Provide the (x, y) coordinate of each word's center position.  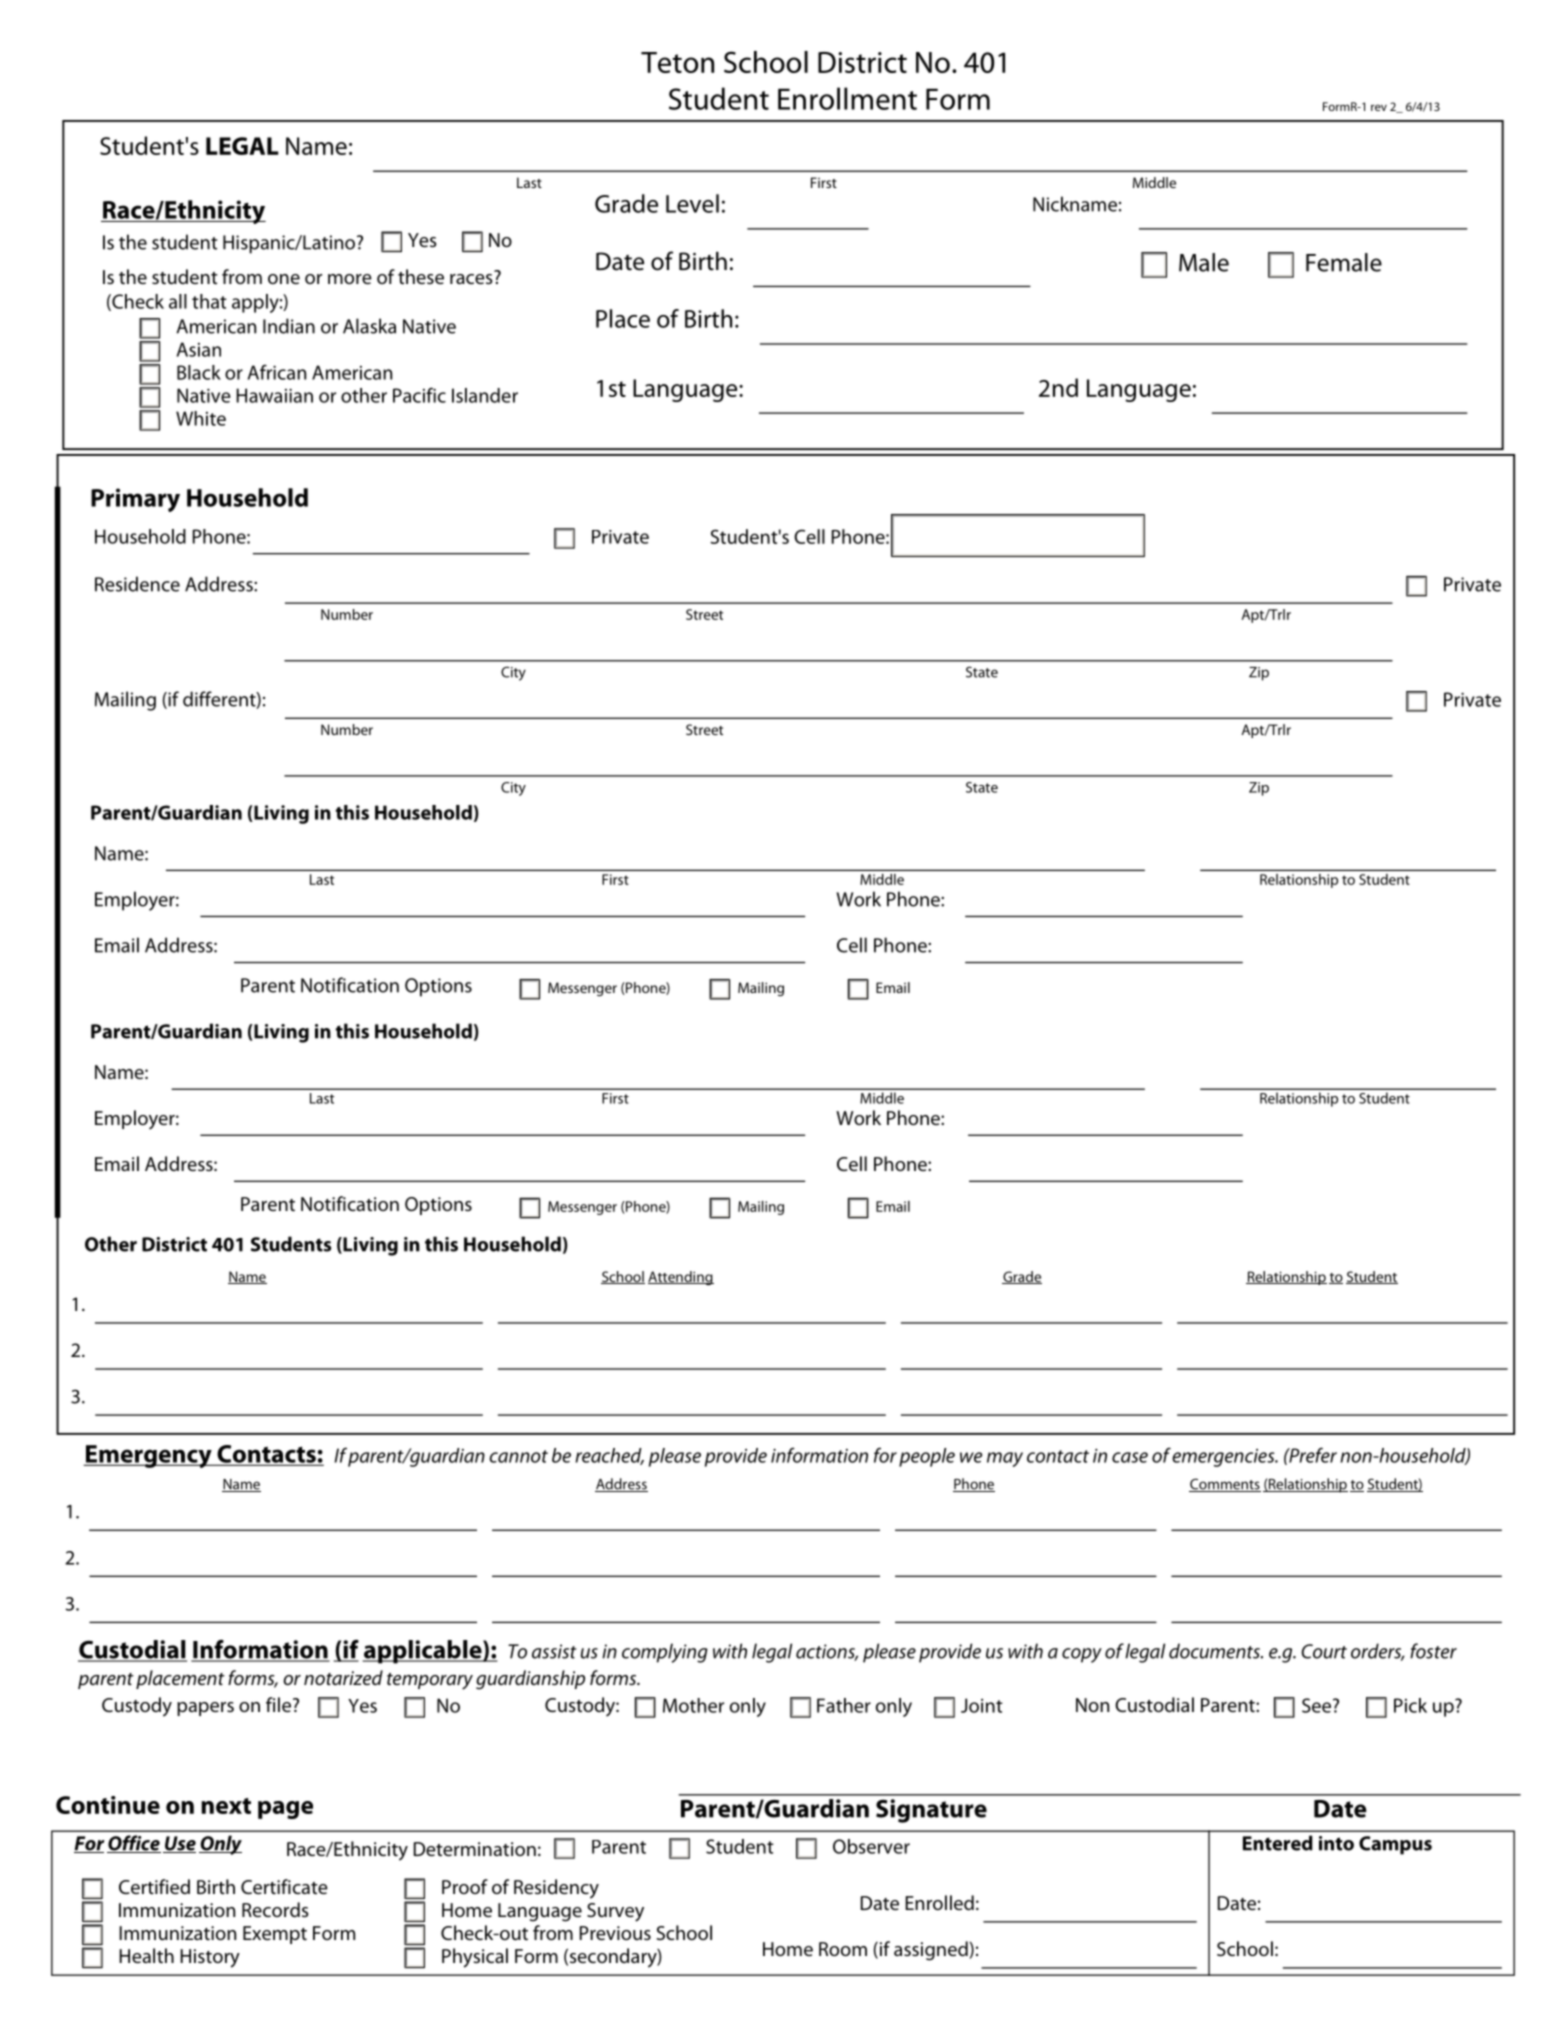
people (927, 1457)
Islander (485, 395)
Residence (137, 584)
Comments (1225, 1485)
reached (609, 1456)
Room (843, 1949)
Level (692, 203)
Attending (681, 1278)
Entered (1278, 1843)
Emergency (148, 1456)
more (350, 279)
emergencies (1224, 1458)
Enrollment (847, 98)
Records (275, 1909)
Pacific (419, 395)
